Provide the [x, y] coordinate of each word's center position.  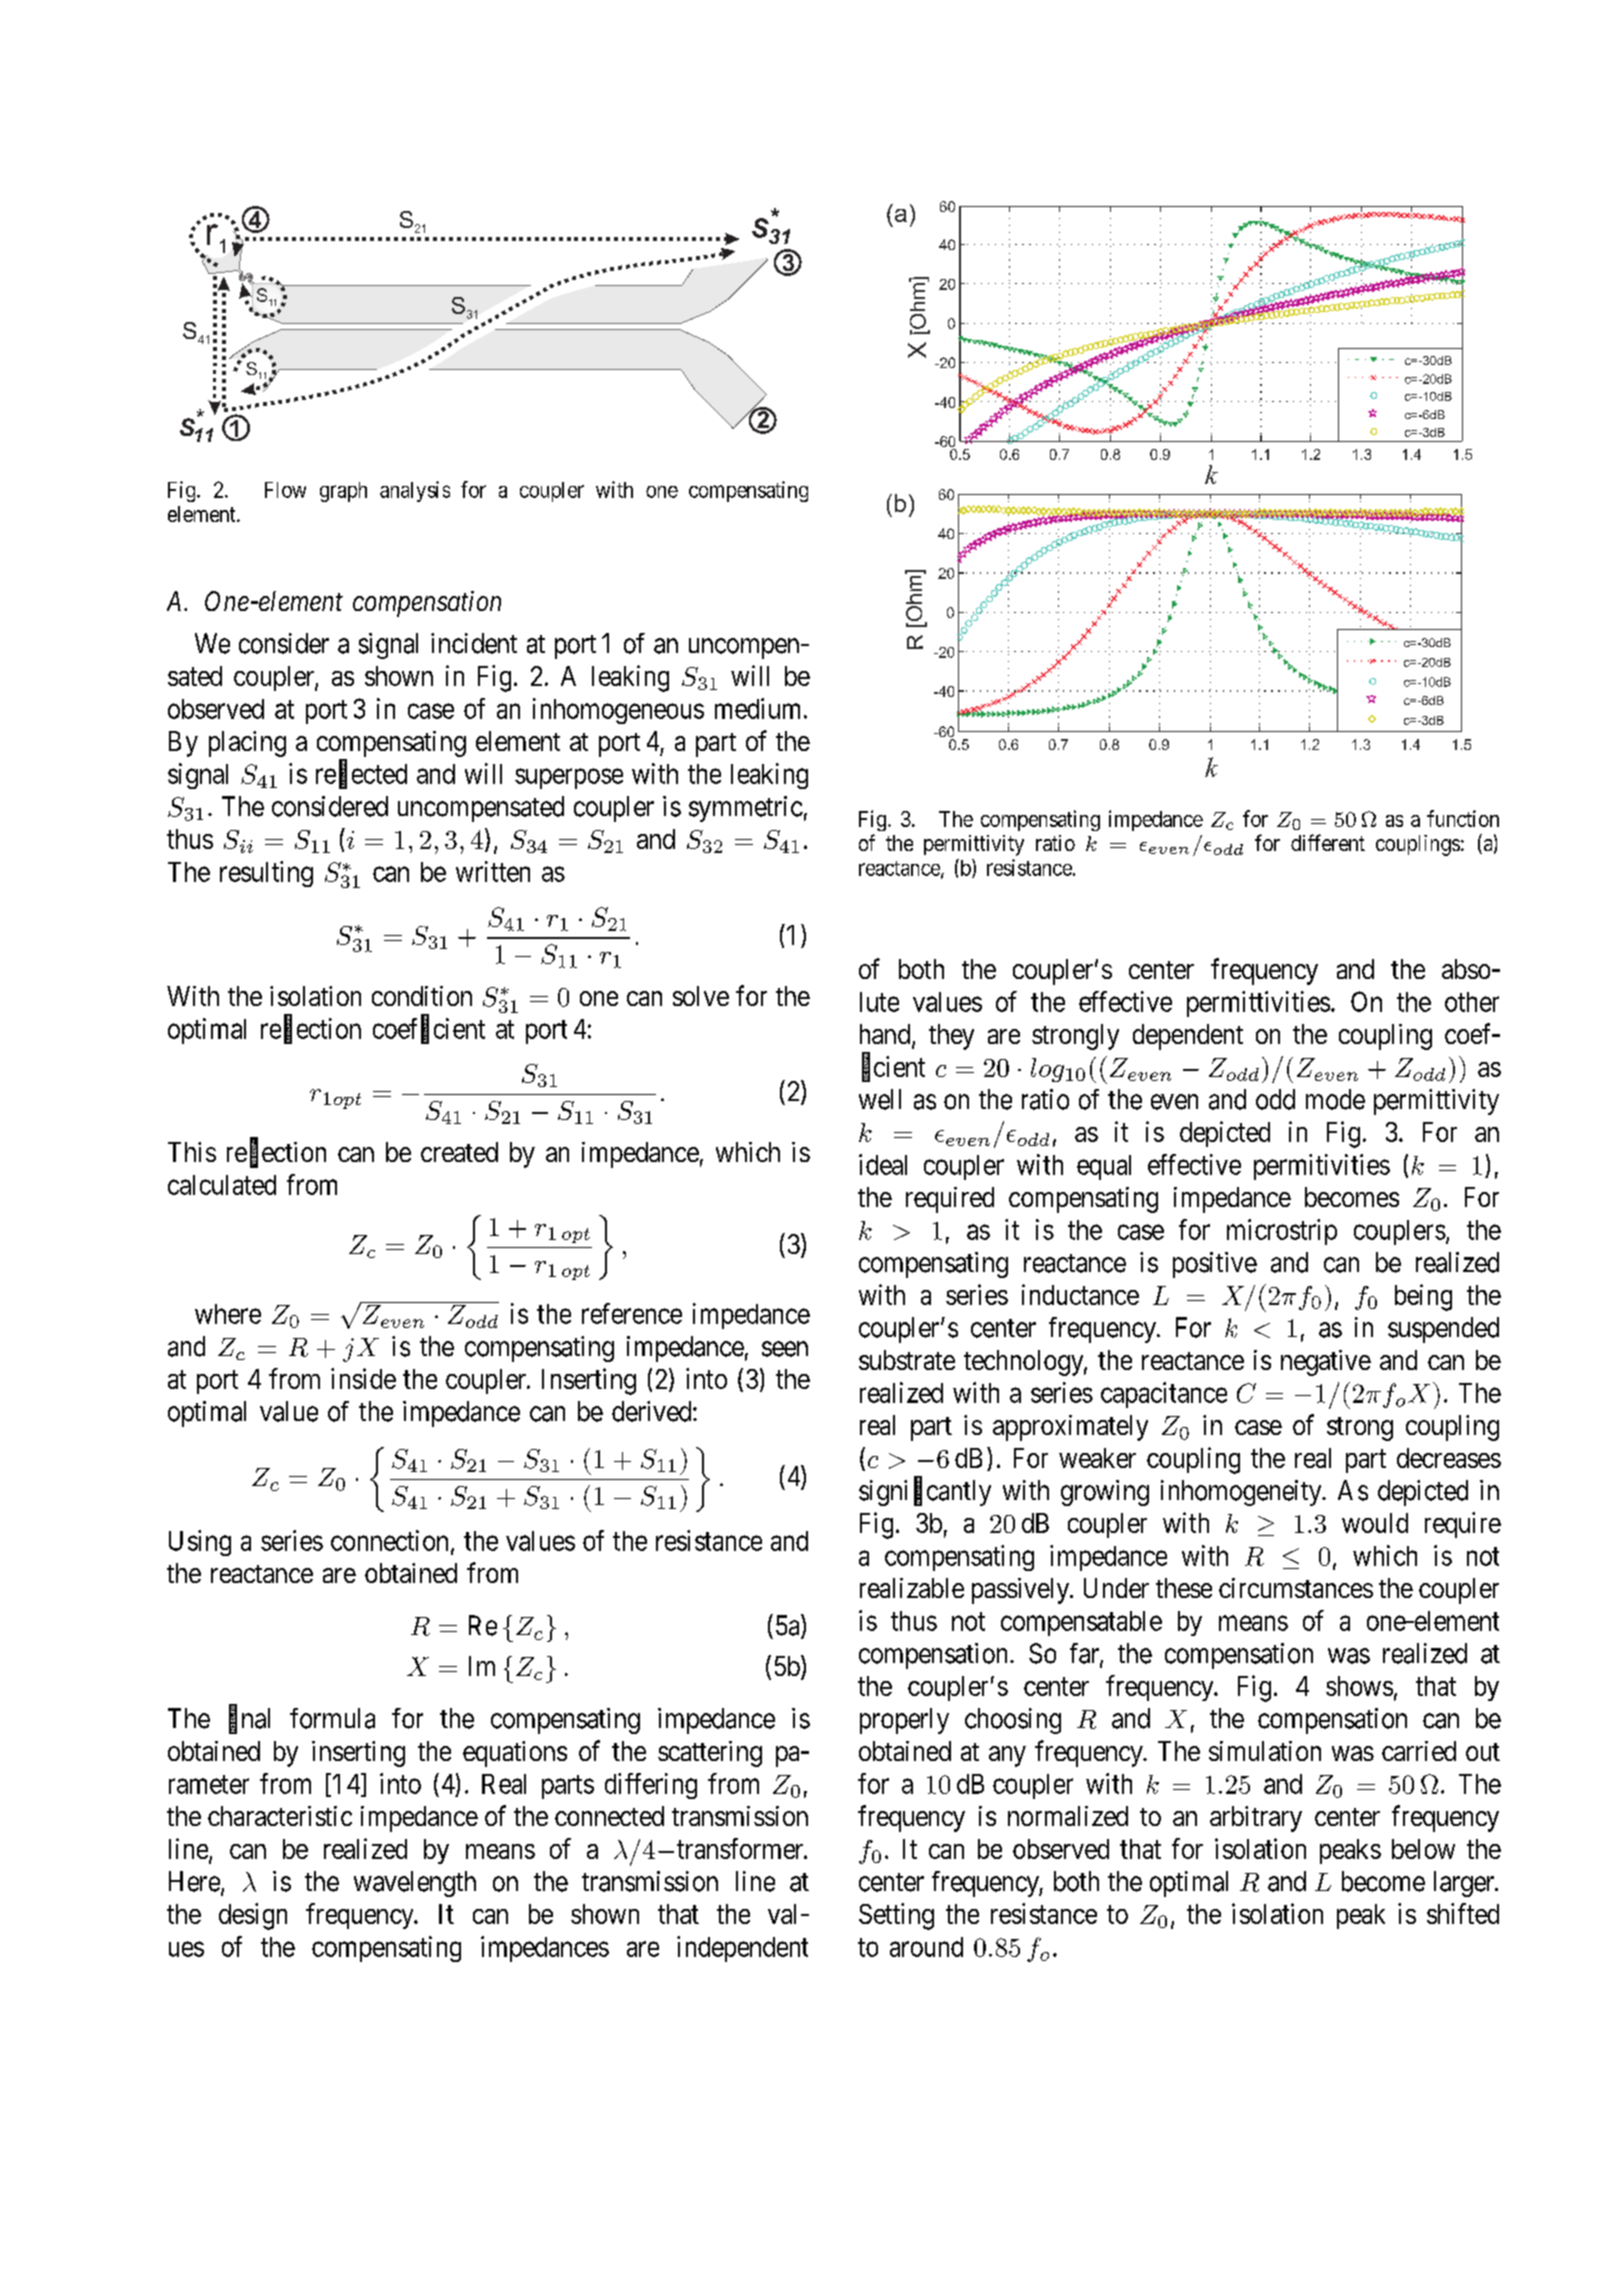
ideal [883, 1164]
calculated [222, 1185]
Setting [896, 1916]
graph [343, 492]
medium [757, 708]
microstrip [1282, 1232]
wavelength [415, 1884]
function [1463, 818]
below [1423, 1849]
